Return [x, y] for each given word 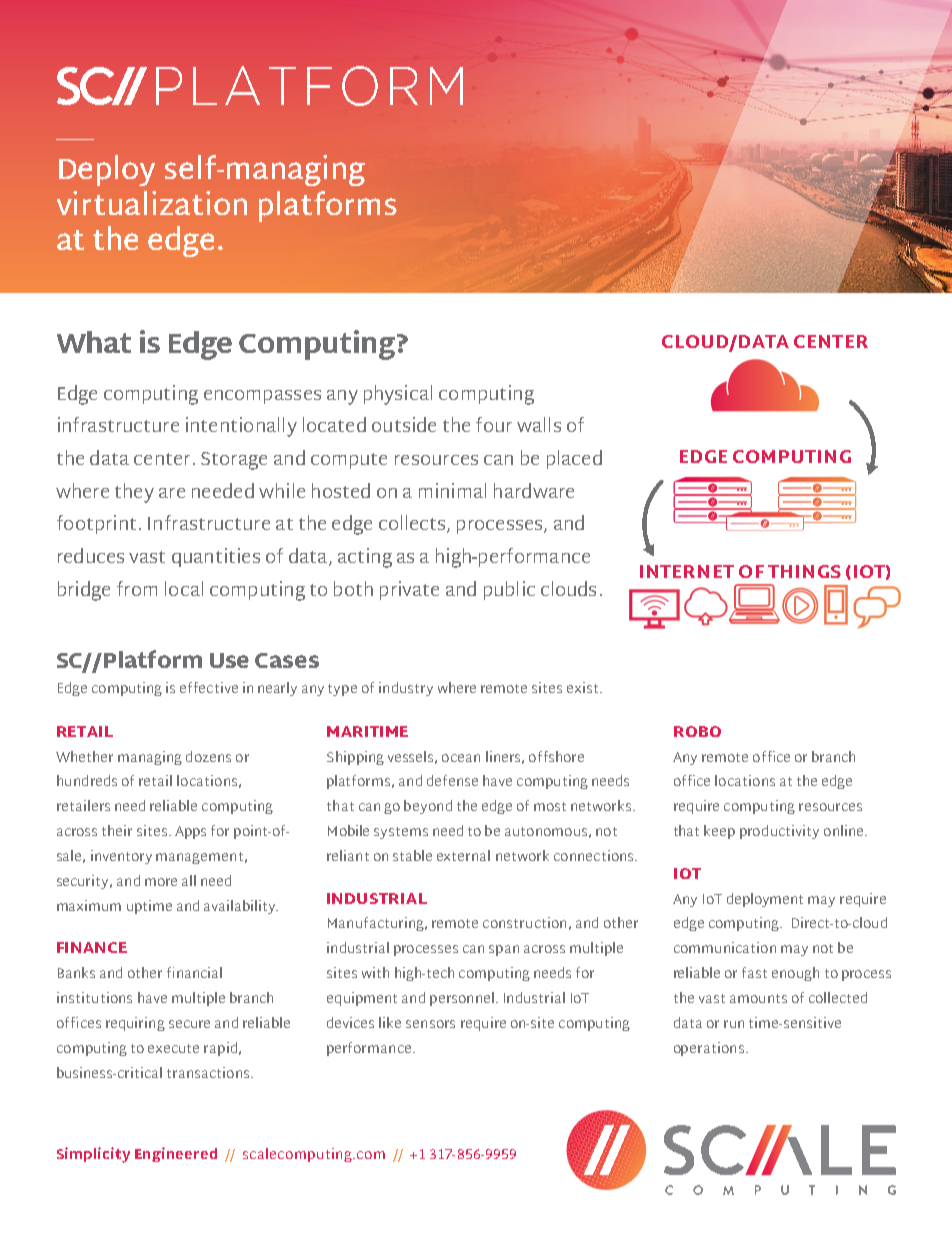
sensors [430, 1024]
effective [209, 687]
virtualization [152, 203]
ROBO [697, 731]
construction [524, 922]
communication [725, 947]
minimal [452, 490]
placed [574, 459]
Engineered [176, 1154]
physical [398, 395]
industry [406, 689]
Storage [234, 461]
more [161, 882]
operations [709, 1049]
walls [539, 424]
